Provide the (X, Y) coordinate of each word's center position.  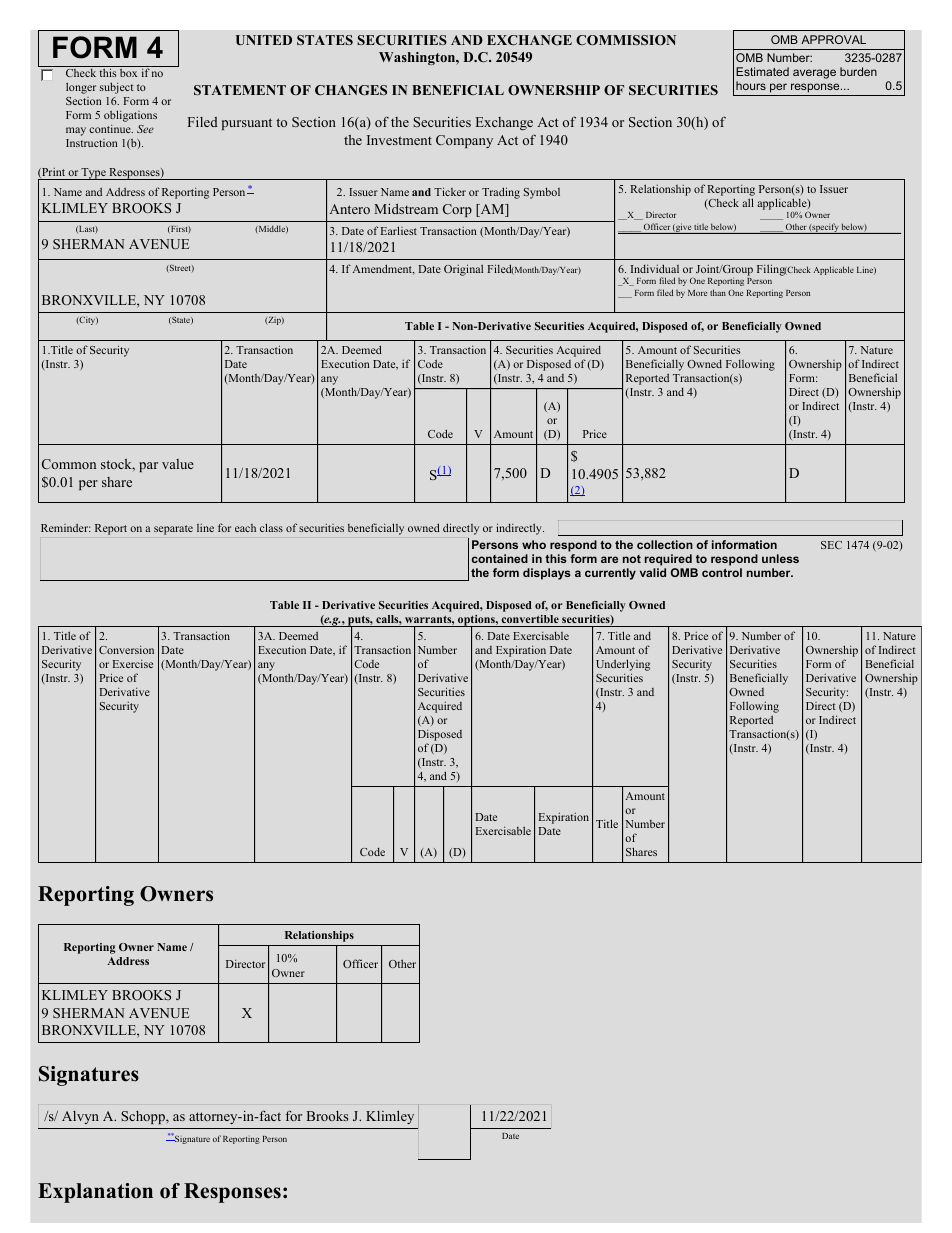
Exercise (133, 663)
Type (94, 174)
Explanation (95, 1193)
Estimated (762, 71)
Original (463, 270)
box (128, 73)
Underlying (623, 666)
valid (653, 572)
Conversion (126, 649)
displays (547, 574)
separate (173, 530)
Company (464, 141)
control (722, 572)
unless (780, 558)
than (718, 292)
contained (500, 558)
